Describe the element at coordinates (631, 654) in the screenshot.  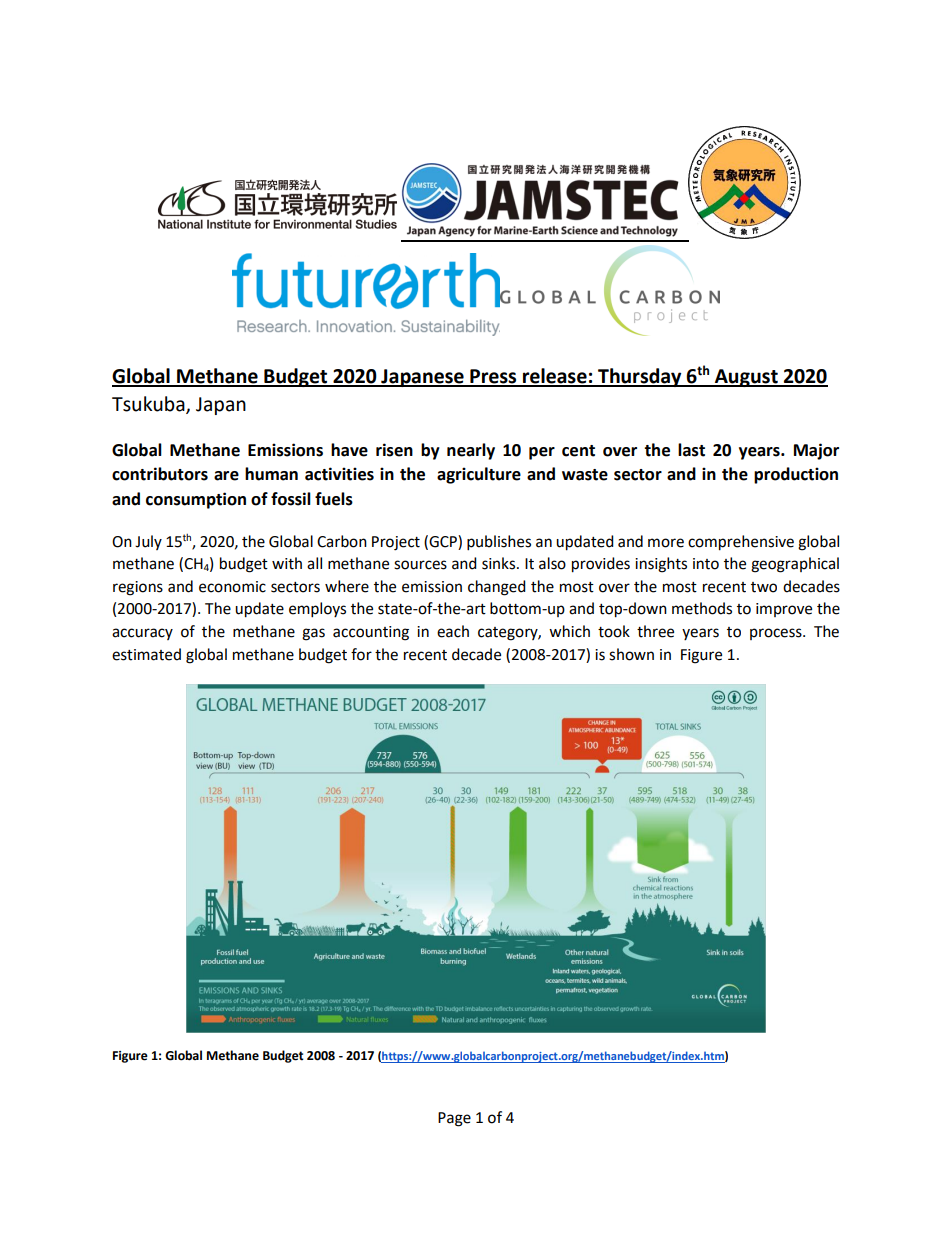
I see `shown` at that location.
